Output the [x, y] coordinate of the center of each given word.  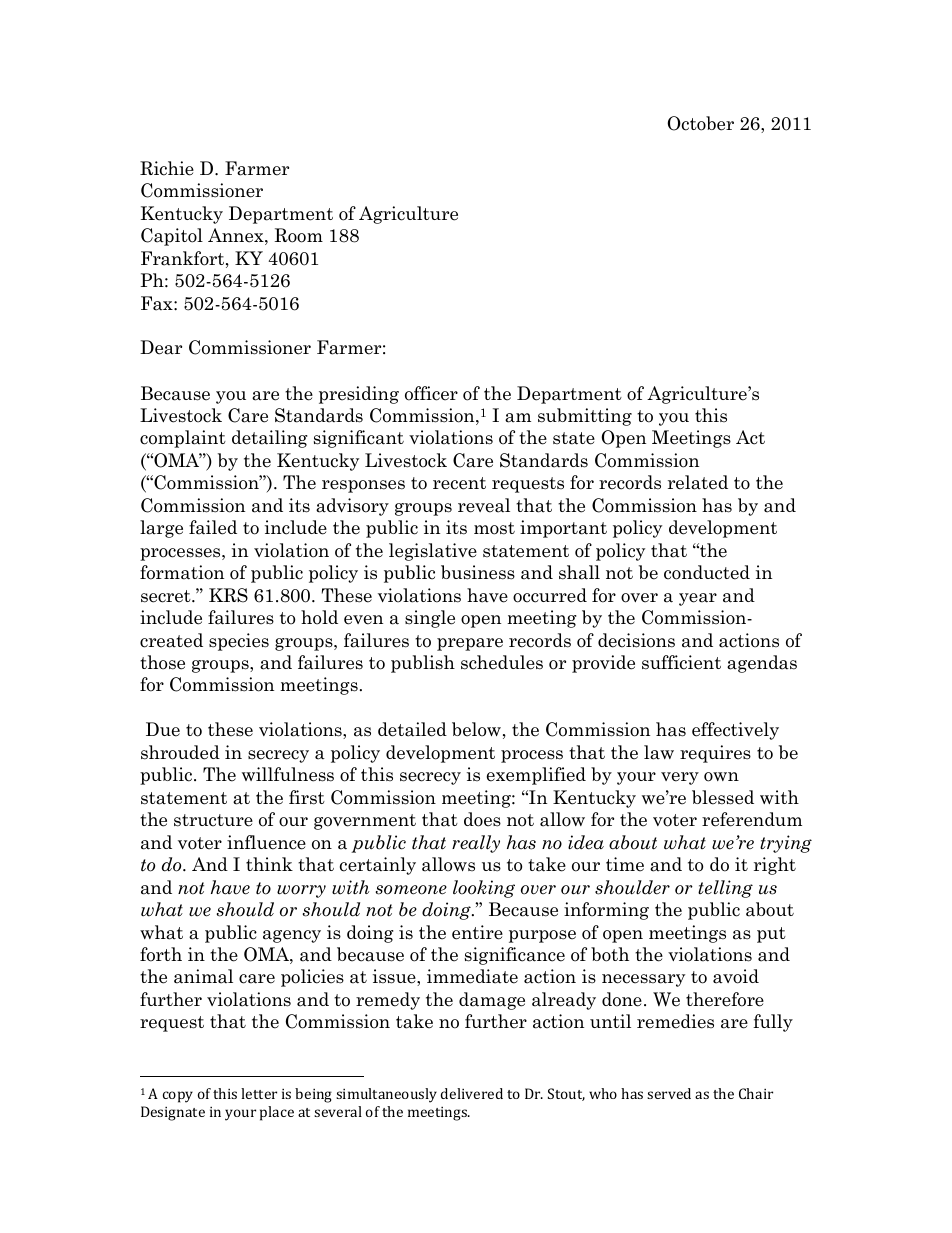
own [721, 777]
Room [298, 235]
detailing [270, 439]
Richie [167, 168]
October [700, 123]
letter [259, 1093]
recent [459, 483]
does [482, 819]
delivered [472, 1093]
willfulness [288, 774]
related [698, 482]
